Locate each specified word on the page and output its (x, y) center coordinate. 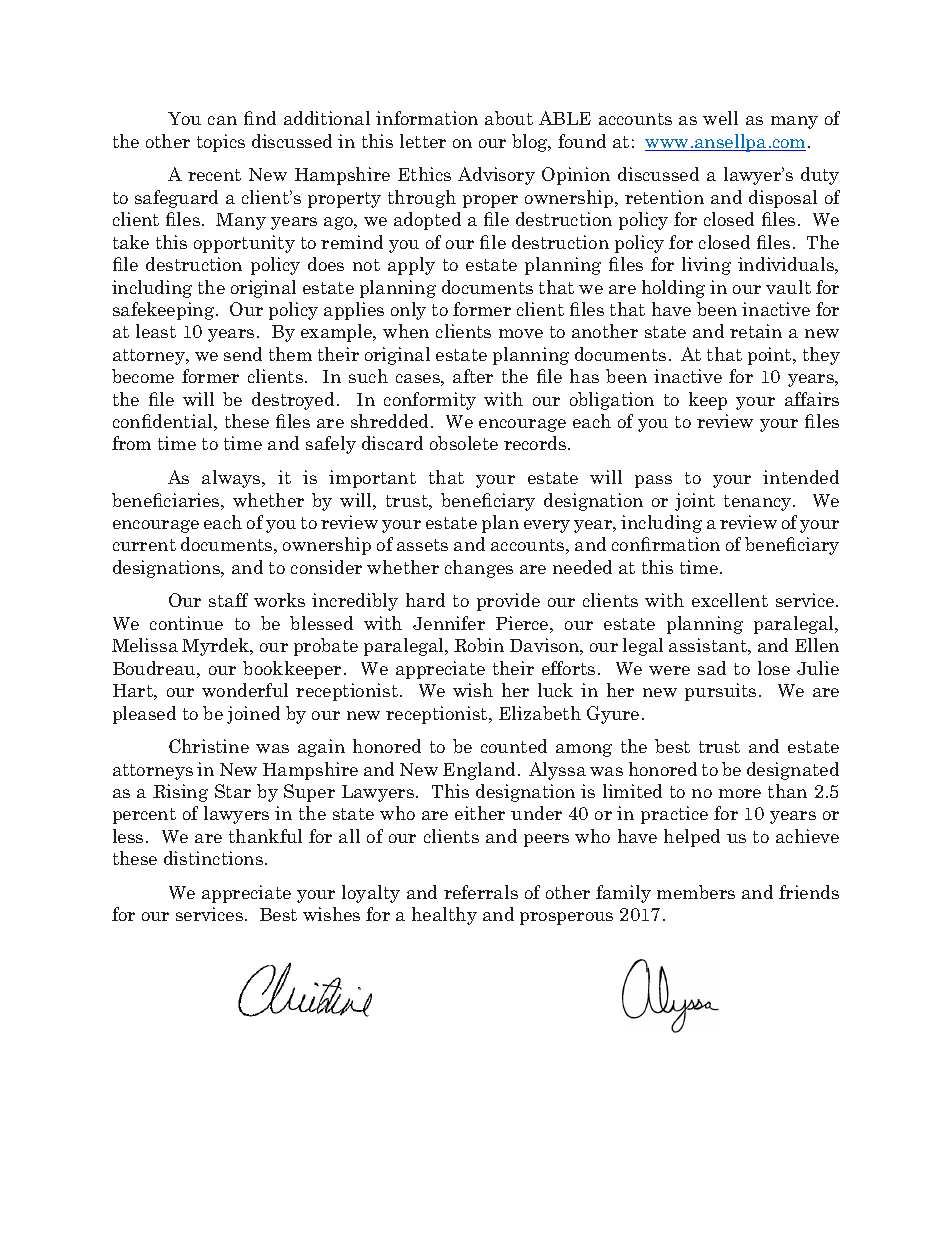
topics (221, 143)
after (473, 376)
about (509, 118)
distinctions (213, 858)
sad (712, 668)
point (771, 356)
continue (186, 623)
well (720, 118)
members (696, 892)
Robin (479, 645)
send (243, 354)
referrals (481, 892)
